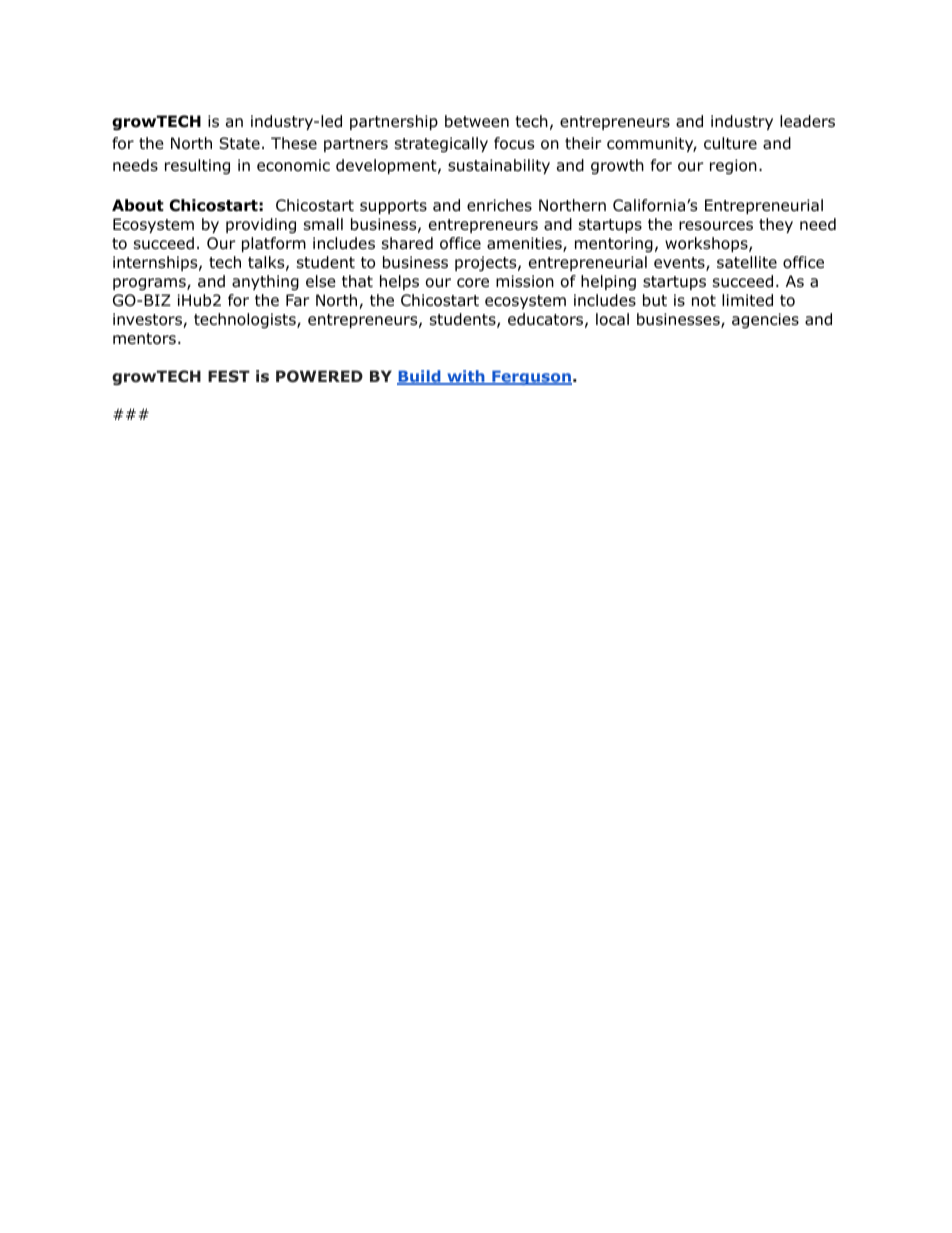 This screenshot has height=1233, width=952. Describe the element at coordinates (473, 283) in the screenshot. I see `core` at that location.
